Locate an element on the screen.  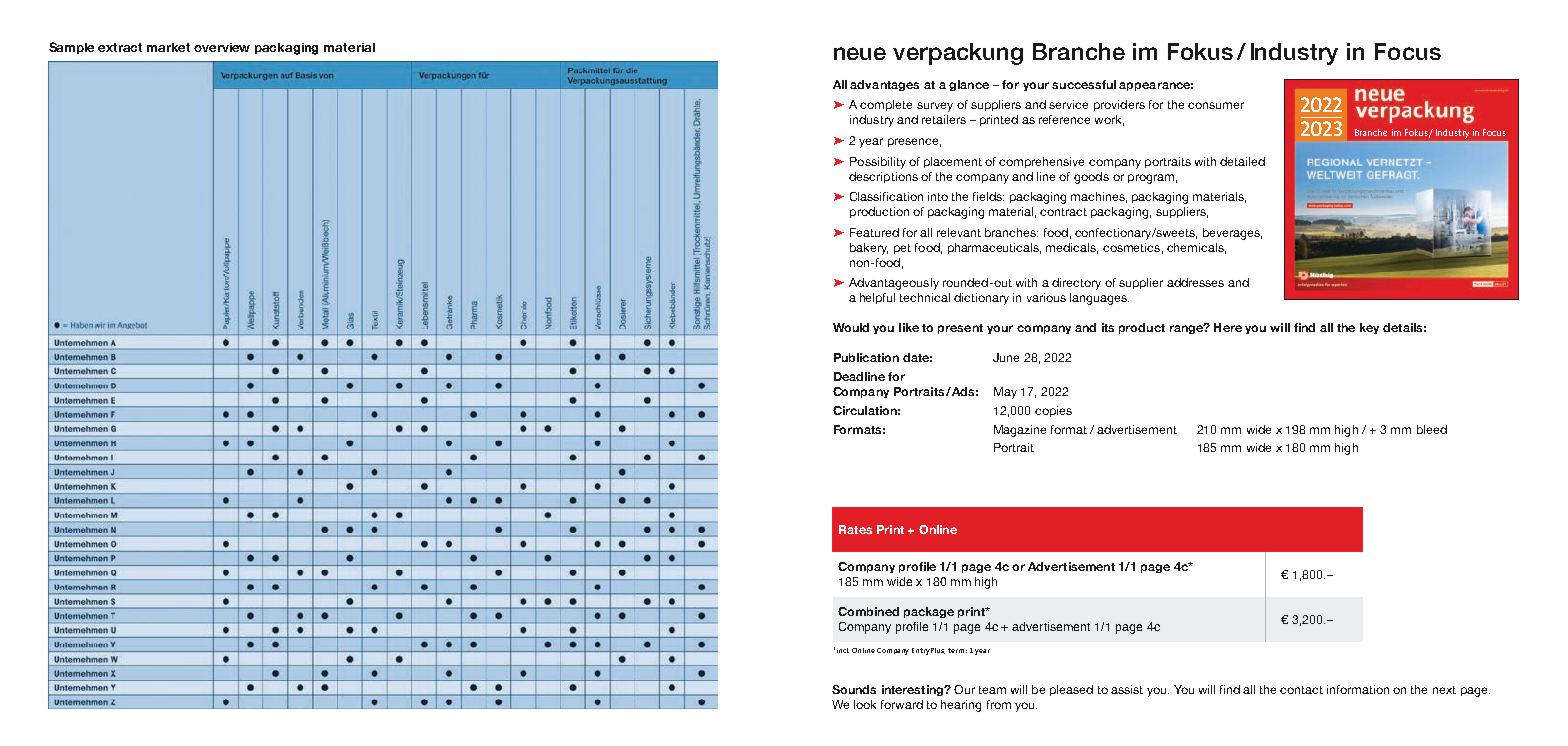
consumer is located at coordinates (1216, 105).
